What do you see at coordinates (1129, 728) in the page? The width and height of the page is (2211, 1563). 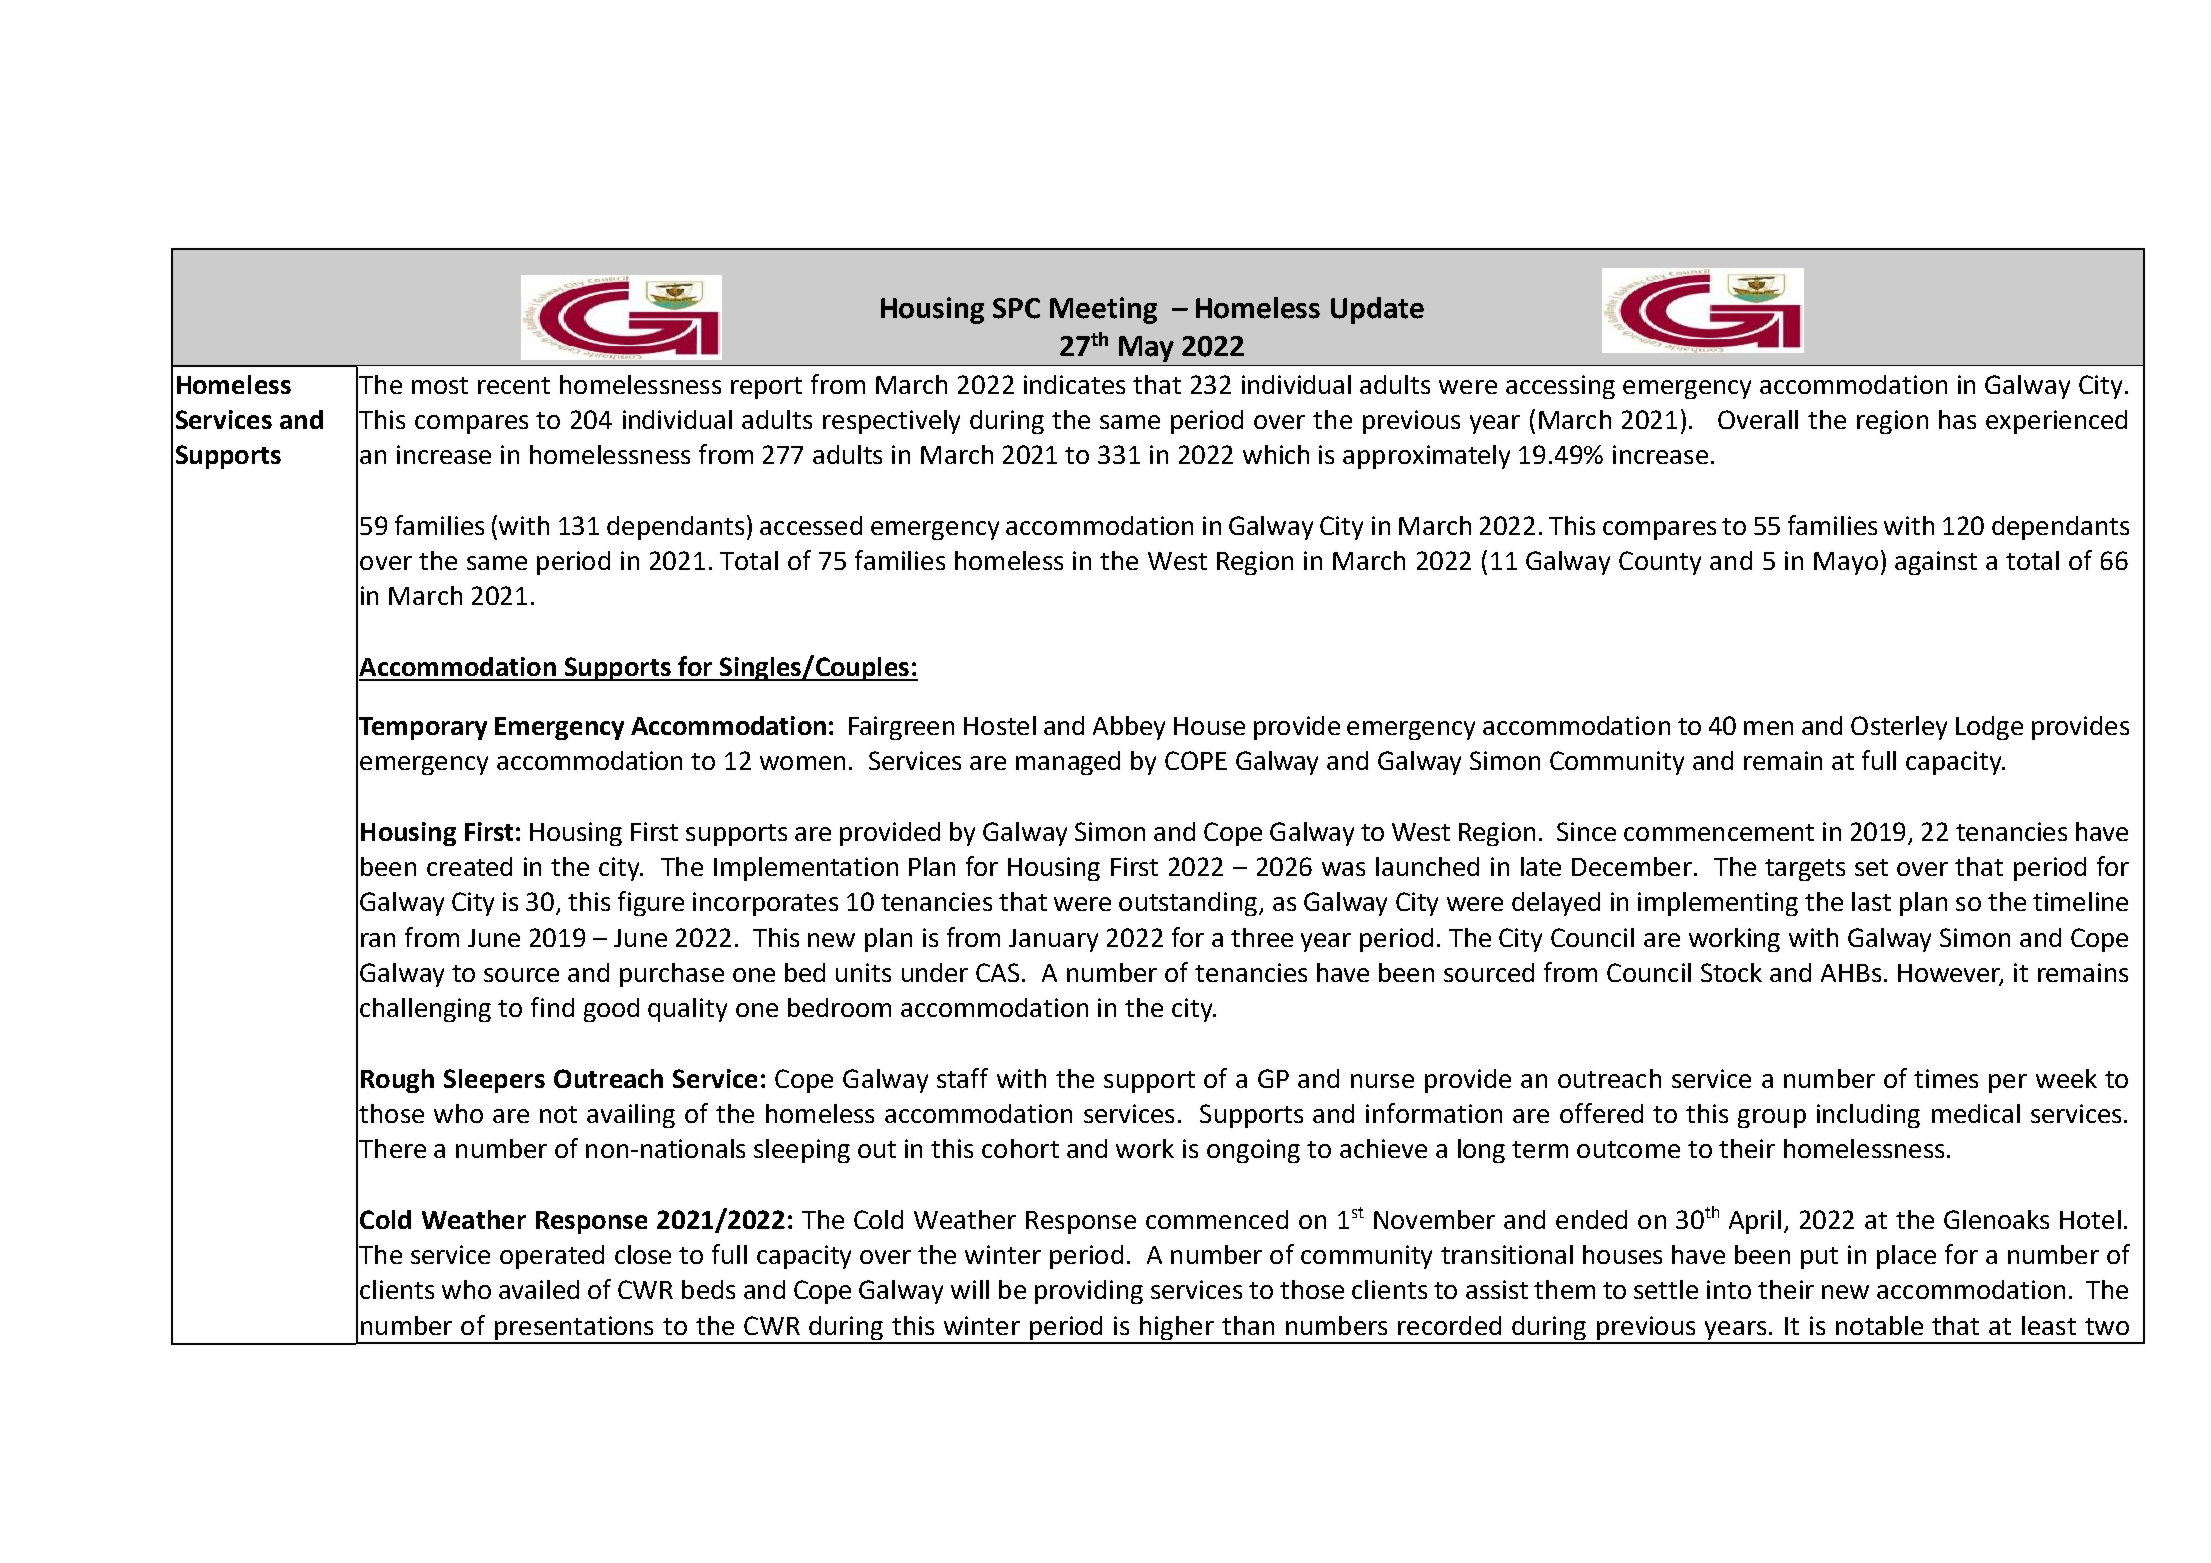 I see `Abbey` at bounding box center [1129, 728].
